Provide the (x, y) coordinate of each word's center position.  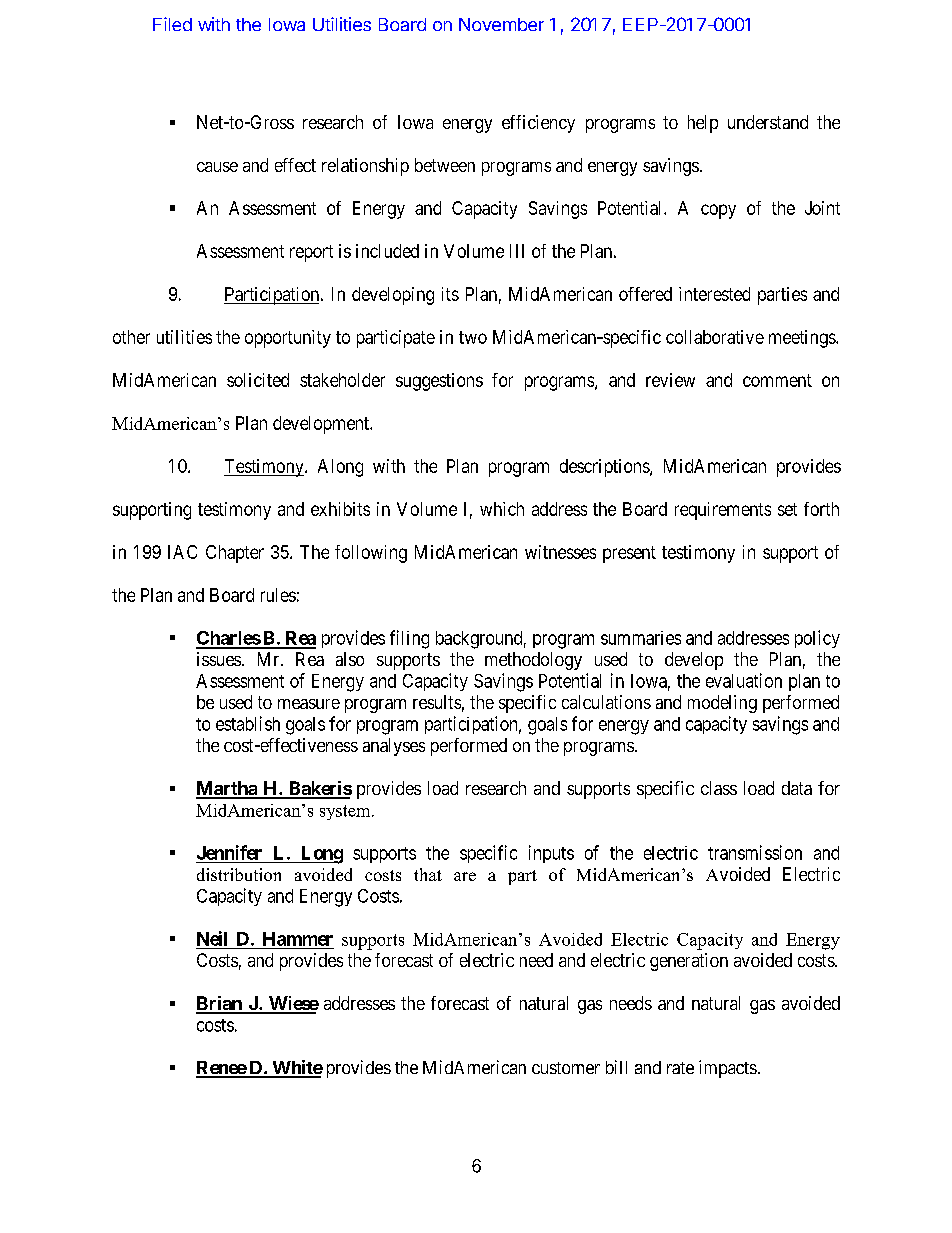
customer (566, 1068)
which (502, 509)
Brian (220, 1004)
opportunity (288, 339)
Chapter (235, 554)
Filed (172, 24)
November (501, 24)
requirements (723, 511)
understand (768, 122)
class (719, 788)
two (473, 337)
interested (714, 294)
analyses (394, 747)
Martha (227, 789)
